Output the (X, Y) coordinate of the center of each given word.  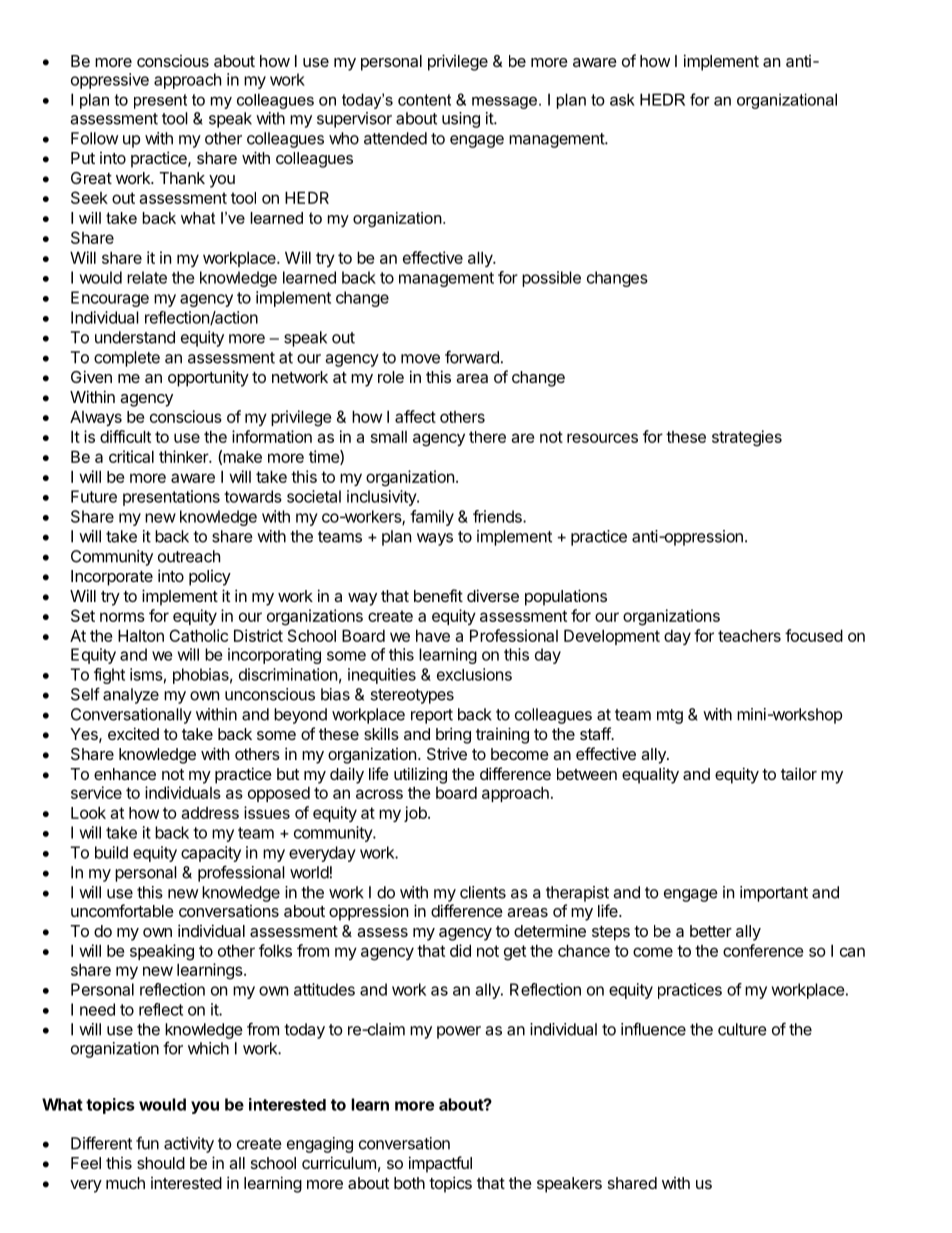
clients (483, 892)
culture (742, 1029)
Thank (182, 178)
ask (622, 99)
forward (472, 357)
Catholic (198, 635)
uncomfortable (122, 910)
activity (189, 1145)
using (461, 120)
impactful (440, 1164)
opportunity (208, 378)
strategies (747, 438)
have (433, 635)
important (774, 894)
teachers (749, 635)
